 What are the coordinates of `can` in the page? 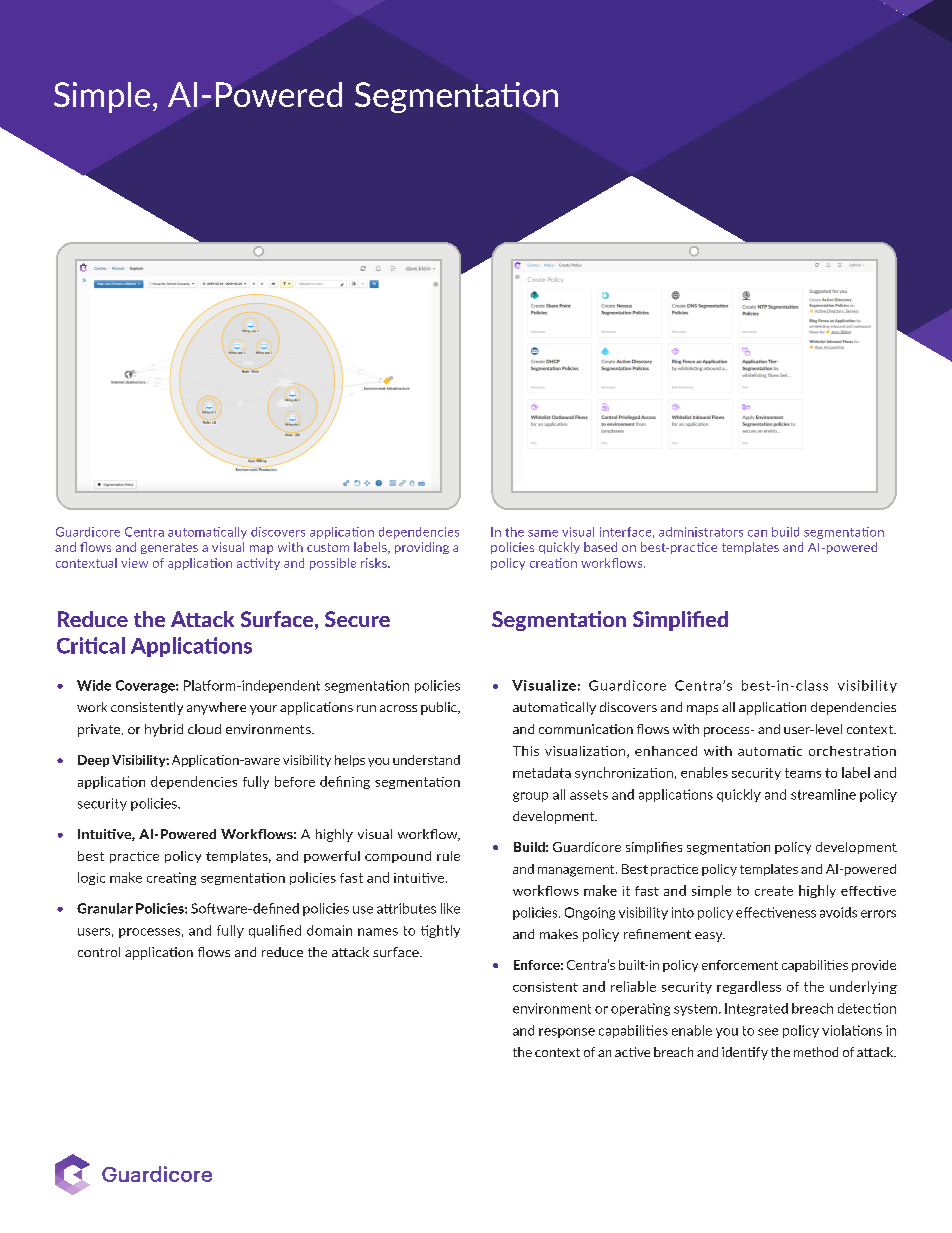 It's located at (757, 533).
